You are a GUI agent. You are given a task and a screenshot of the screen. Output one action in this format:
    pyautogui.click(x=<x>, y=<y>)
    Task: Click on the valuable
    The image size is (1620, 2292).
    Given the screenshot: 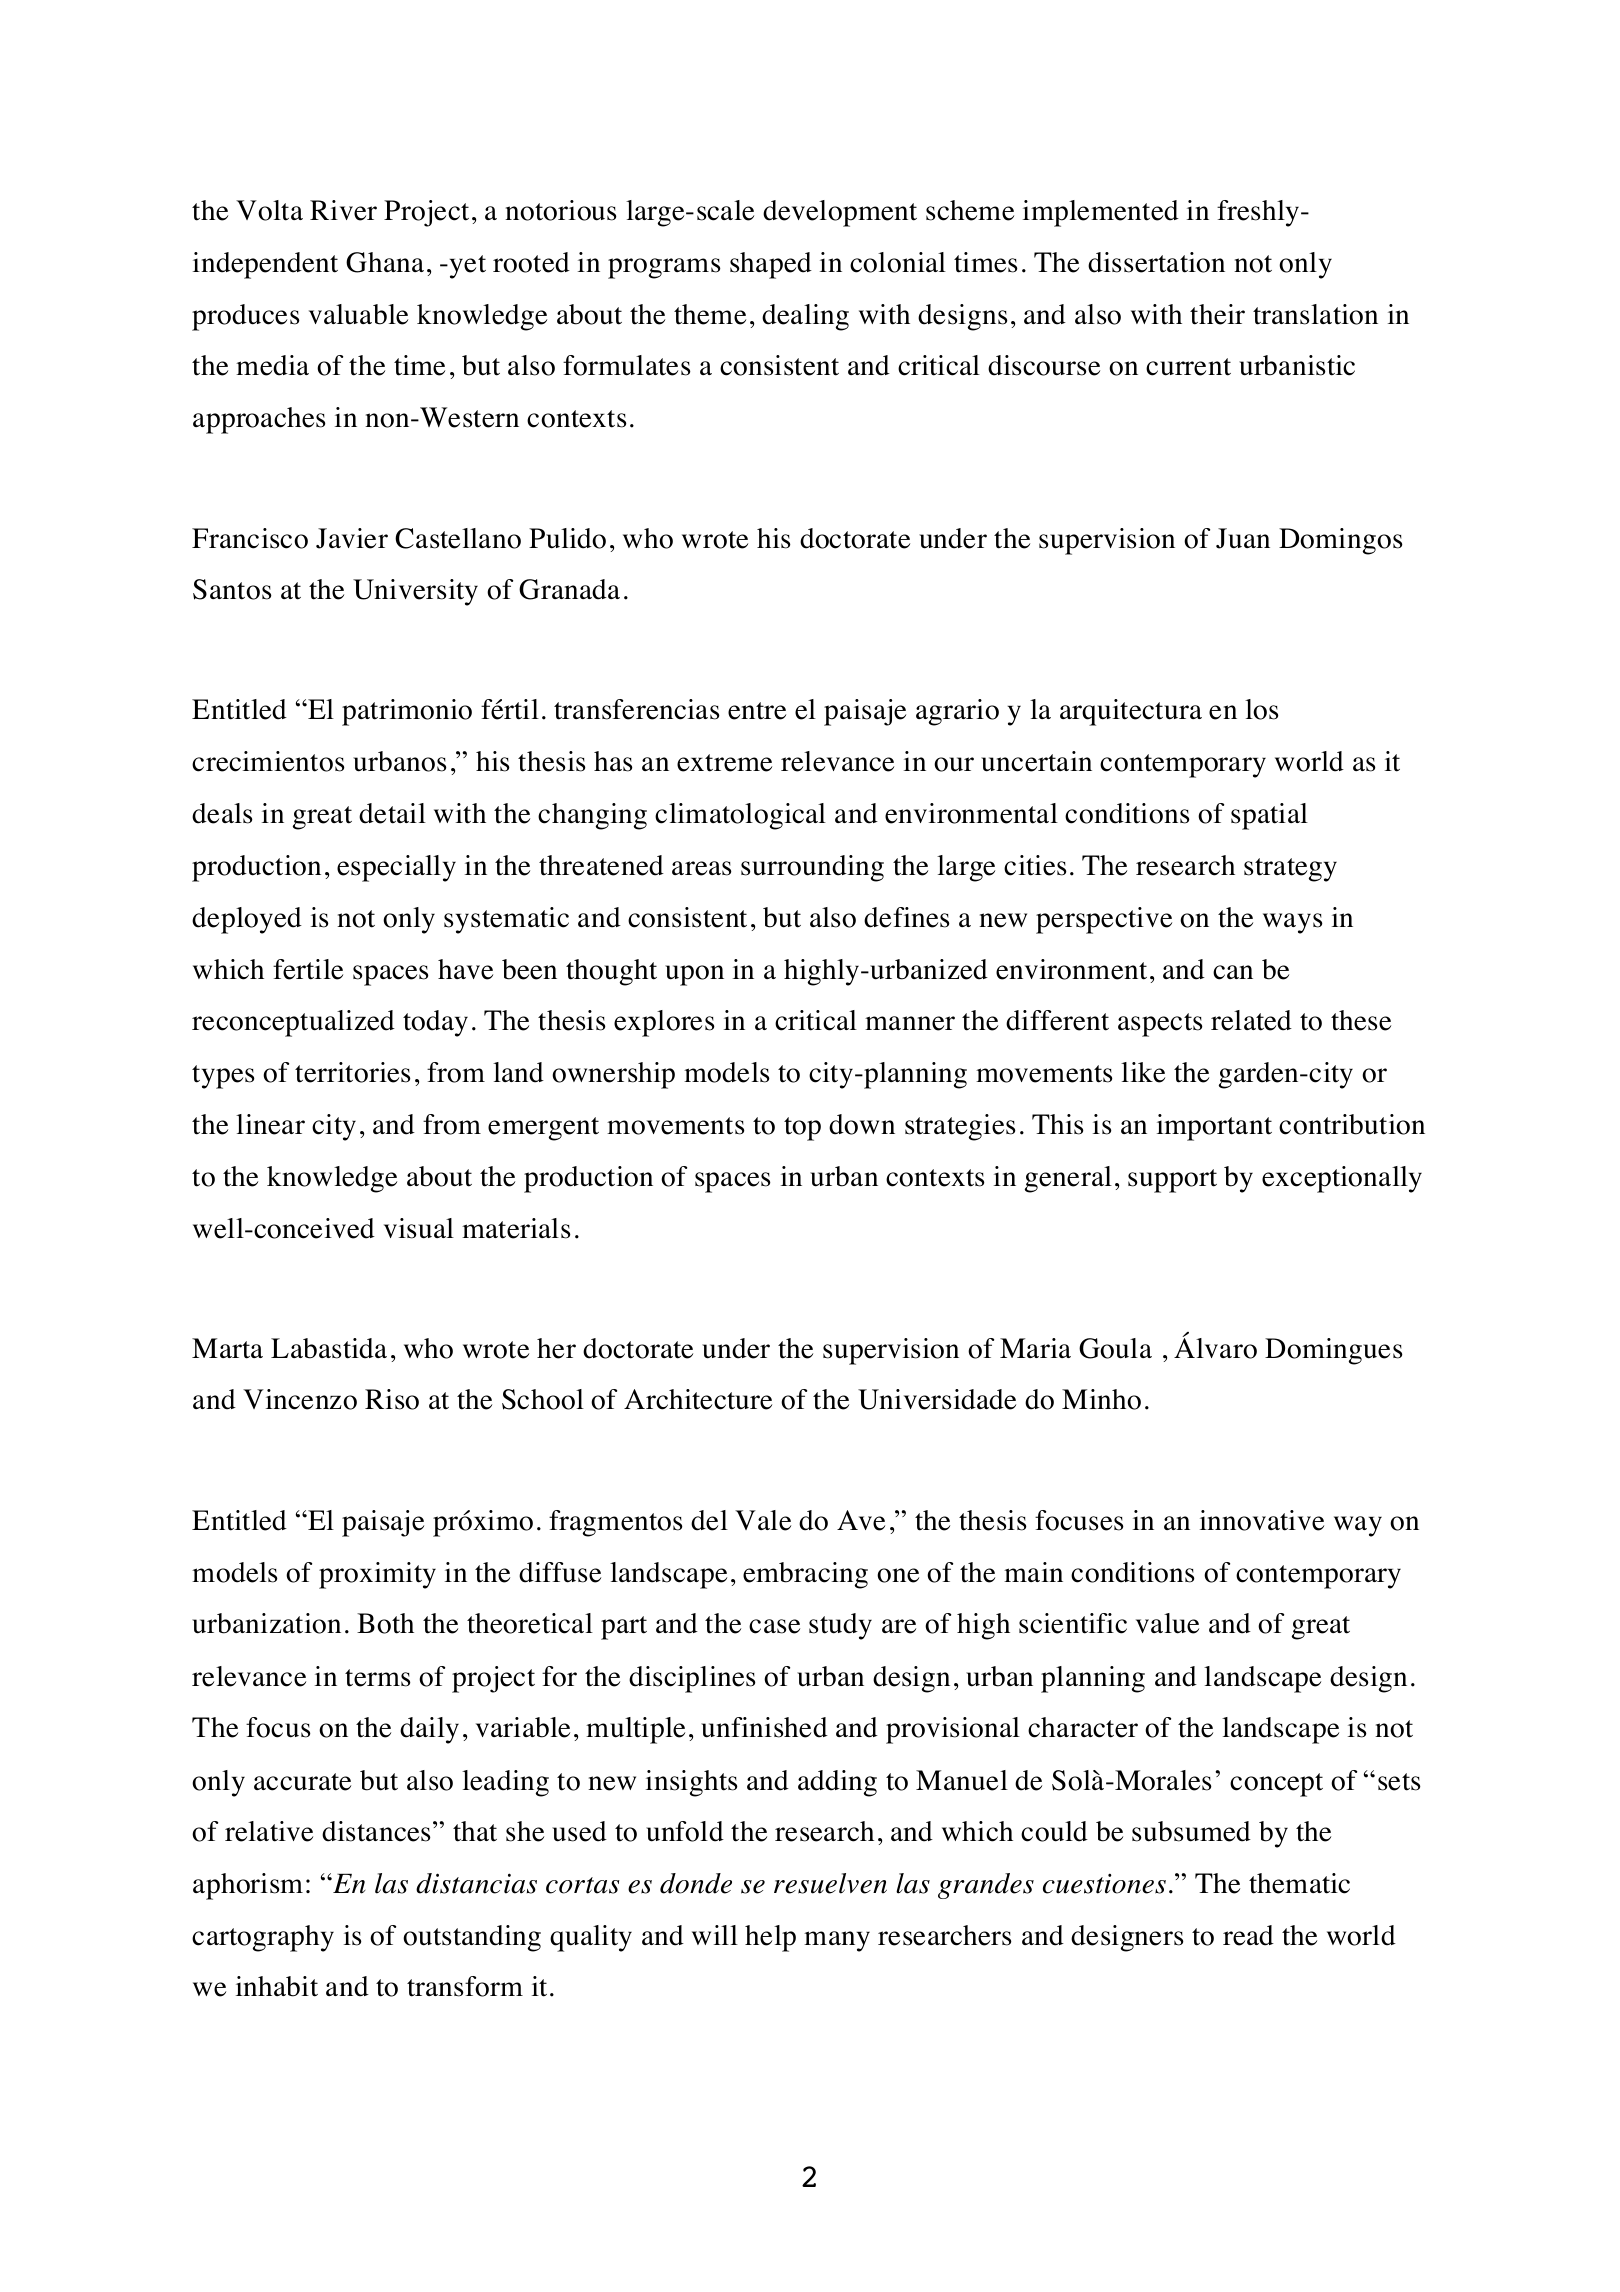 What is the action you would take?
    pyautogui.click(x=358, y=314)
